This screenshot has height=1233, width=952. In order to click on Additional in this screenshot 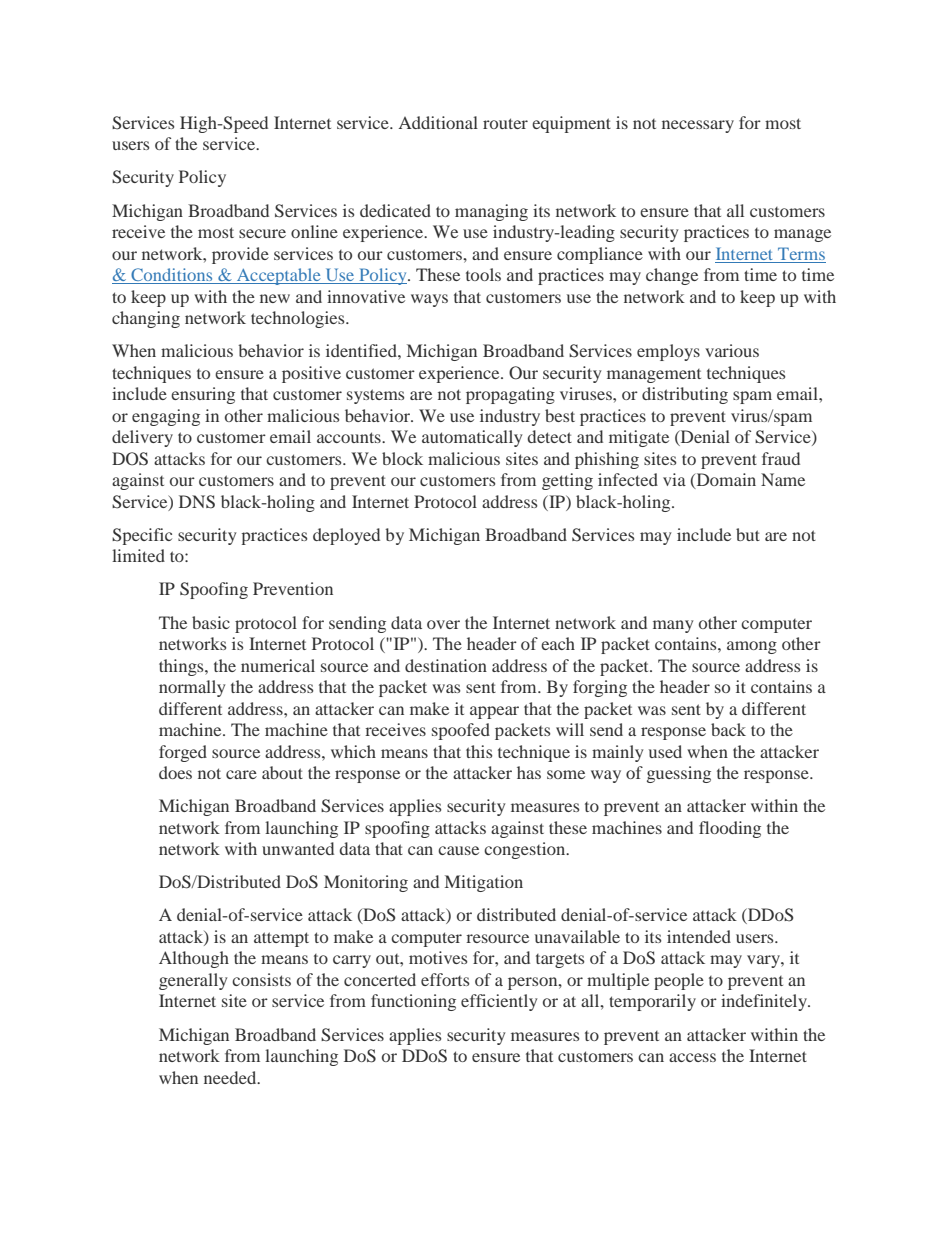, I will do `click(438, 122)`.
